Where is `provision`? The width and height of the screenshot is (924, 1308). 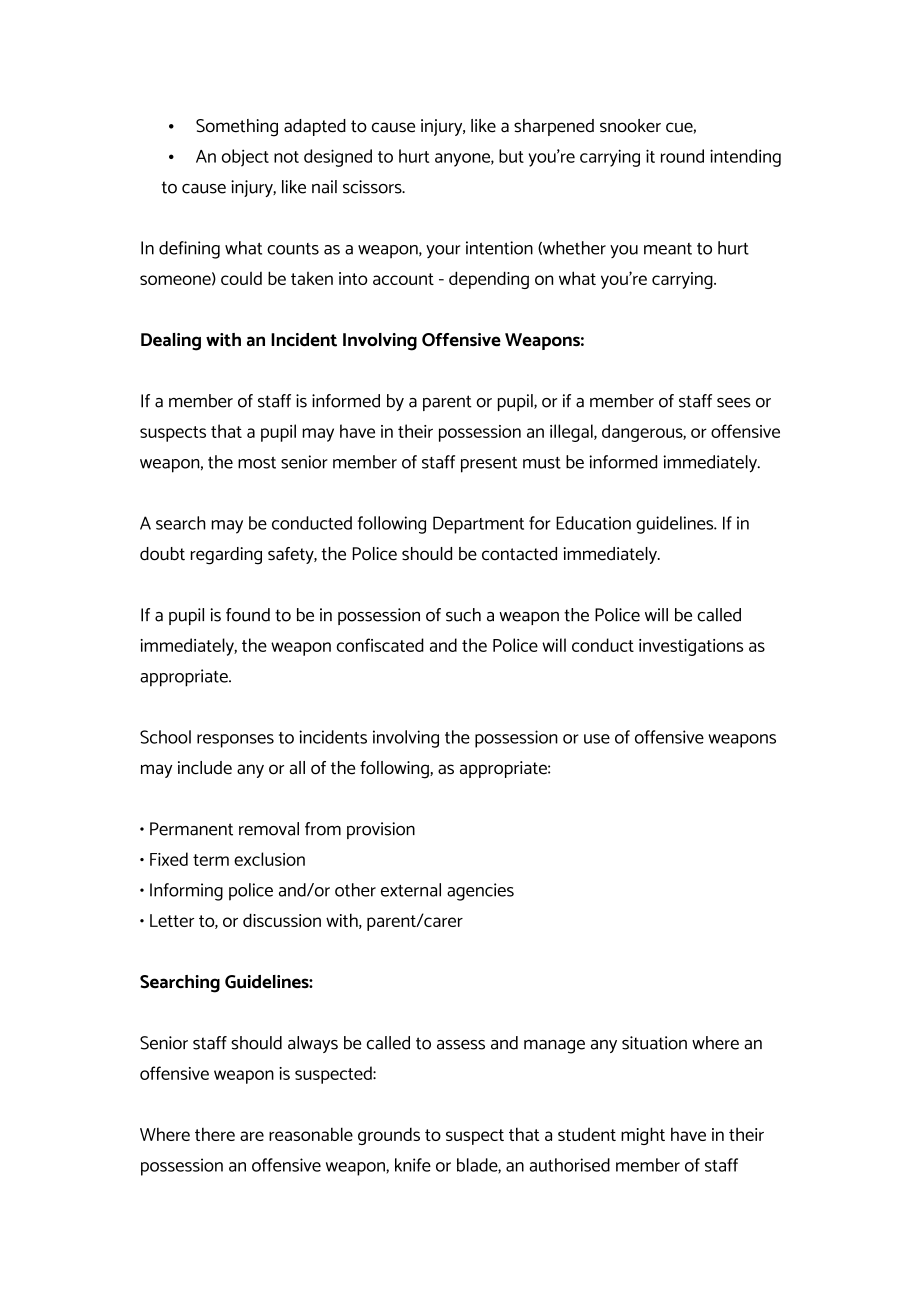 provision is located at coordinates (381, 830).
